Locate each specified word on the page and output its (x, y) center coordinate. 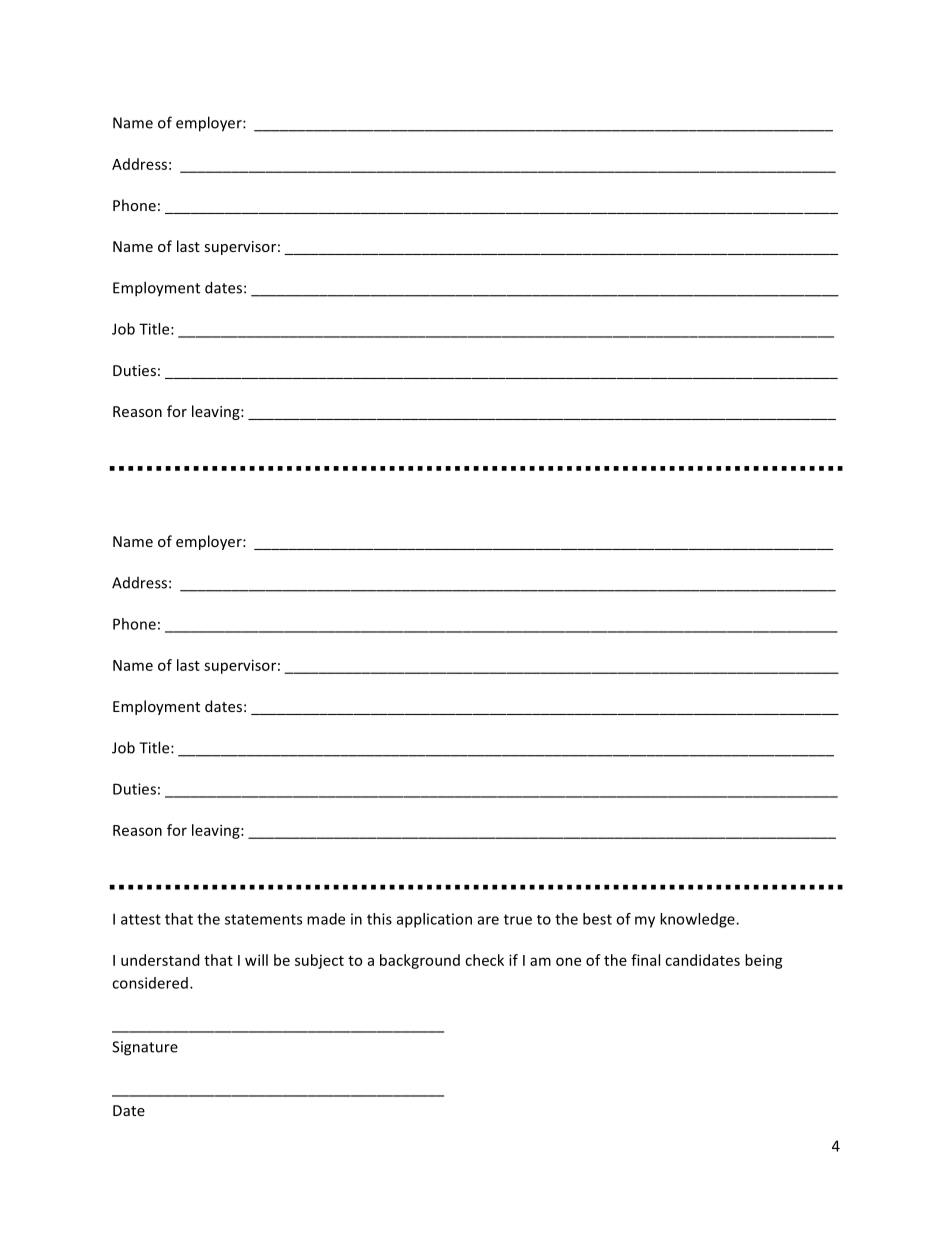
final (645, 960)
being (764, 961)
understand (160, 960)
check (484, 960)
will (256, 960)
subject (319, 961)
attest (141, 919)
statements (263, 919)
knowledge (698, 920)
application (434, 920)
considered (150, 983)
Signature (145, 1048)
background (420, 961)
